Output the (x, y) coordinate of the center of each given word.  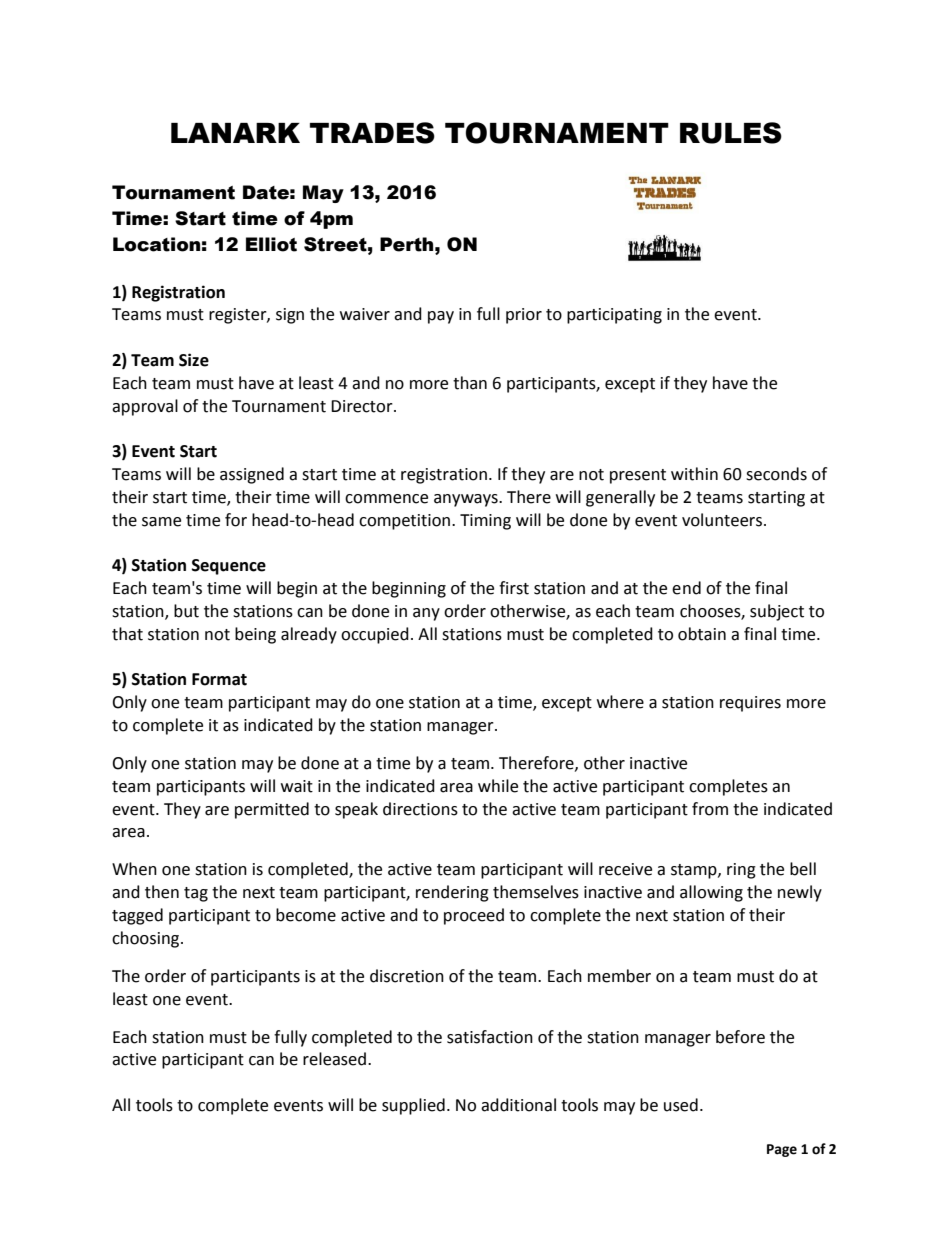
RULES (731, 133)
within (694, 474)
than (470, 383)
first (514, 588)
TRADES (372, 133)
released (334, 1059)
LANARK (235, 133)
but (186, 611)
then (162, 892)
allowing (711, 893)
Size (194, 360)
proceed (474, 916)
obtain (702, 634)
